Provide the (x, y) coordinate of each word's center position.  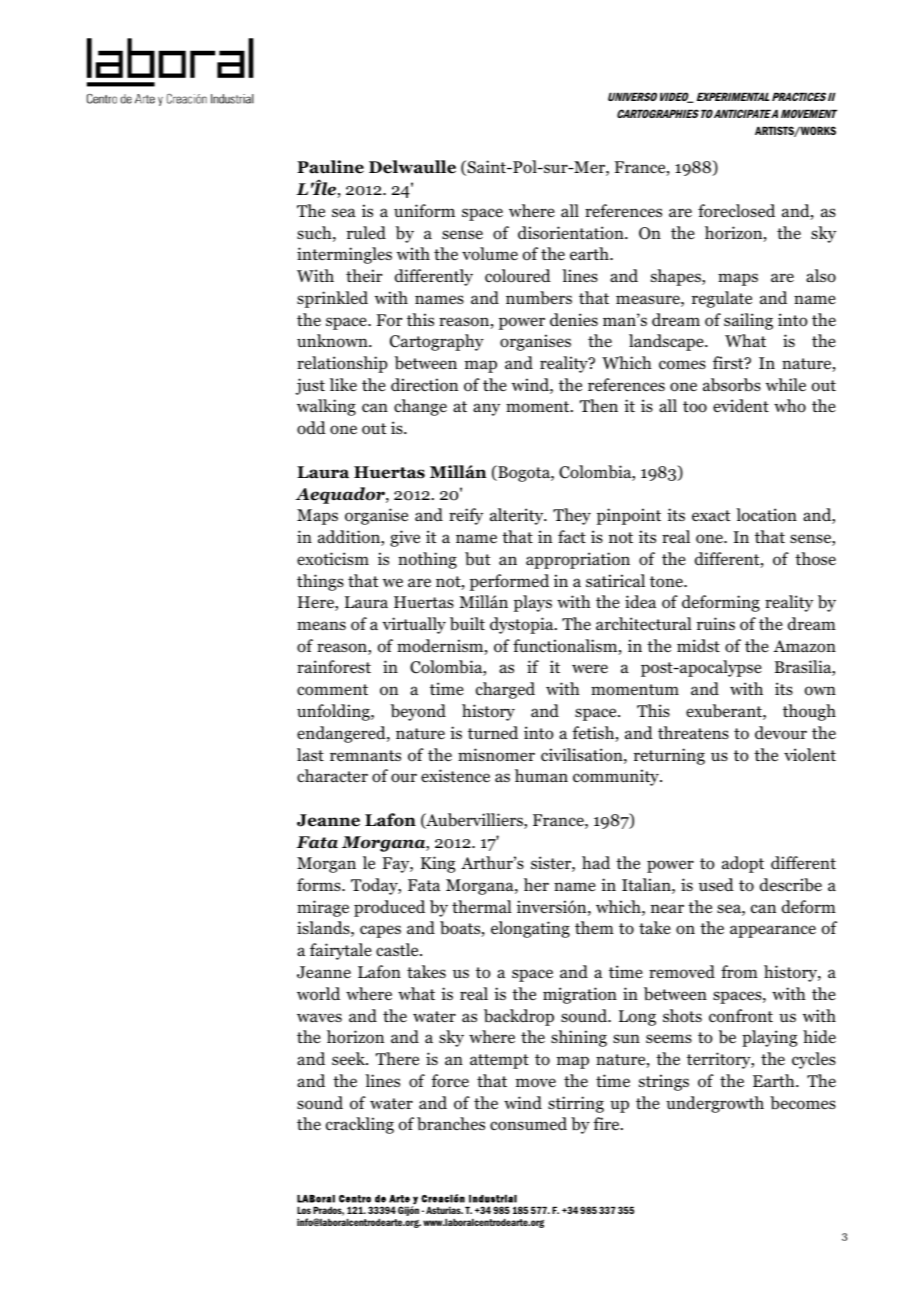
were (590, 668)
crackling (360, 1125)
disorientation (572, 233)
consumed (528, 1124)
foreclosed (736, 211)
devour (781, 733)
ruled (366, 233)
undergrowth (715, 1104)
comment (332, 690)
